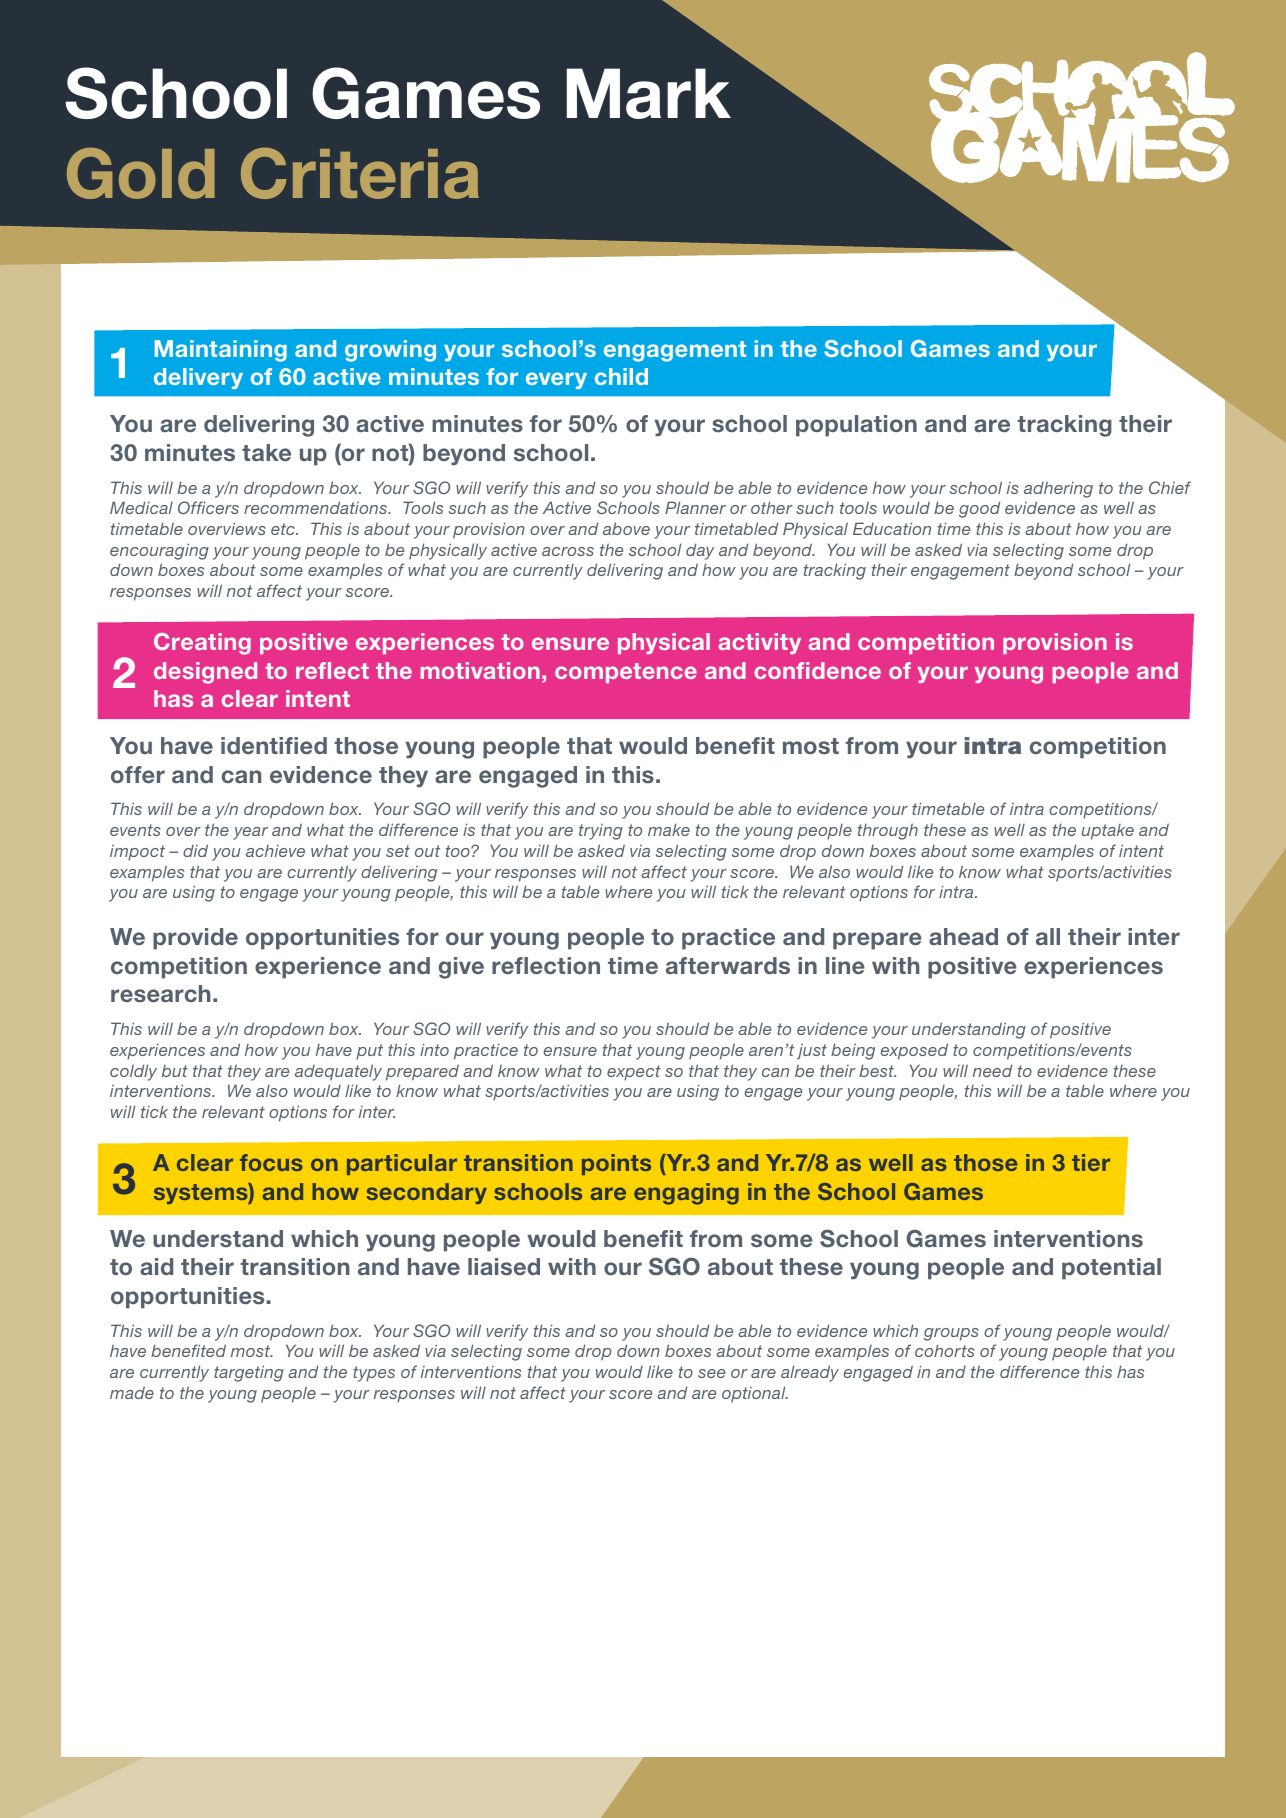 Image resolution: width=1286 pixels, height=1818 pixels. What do you see at coordinates (175, 1071) in the image?
I see `but` at bounding box center [175, 1071].
